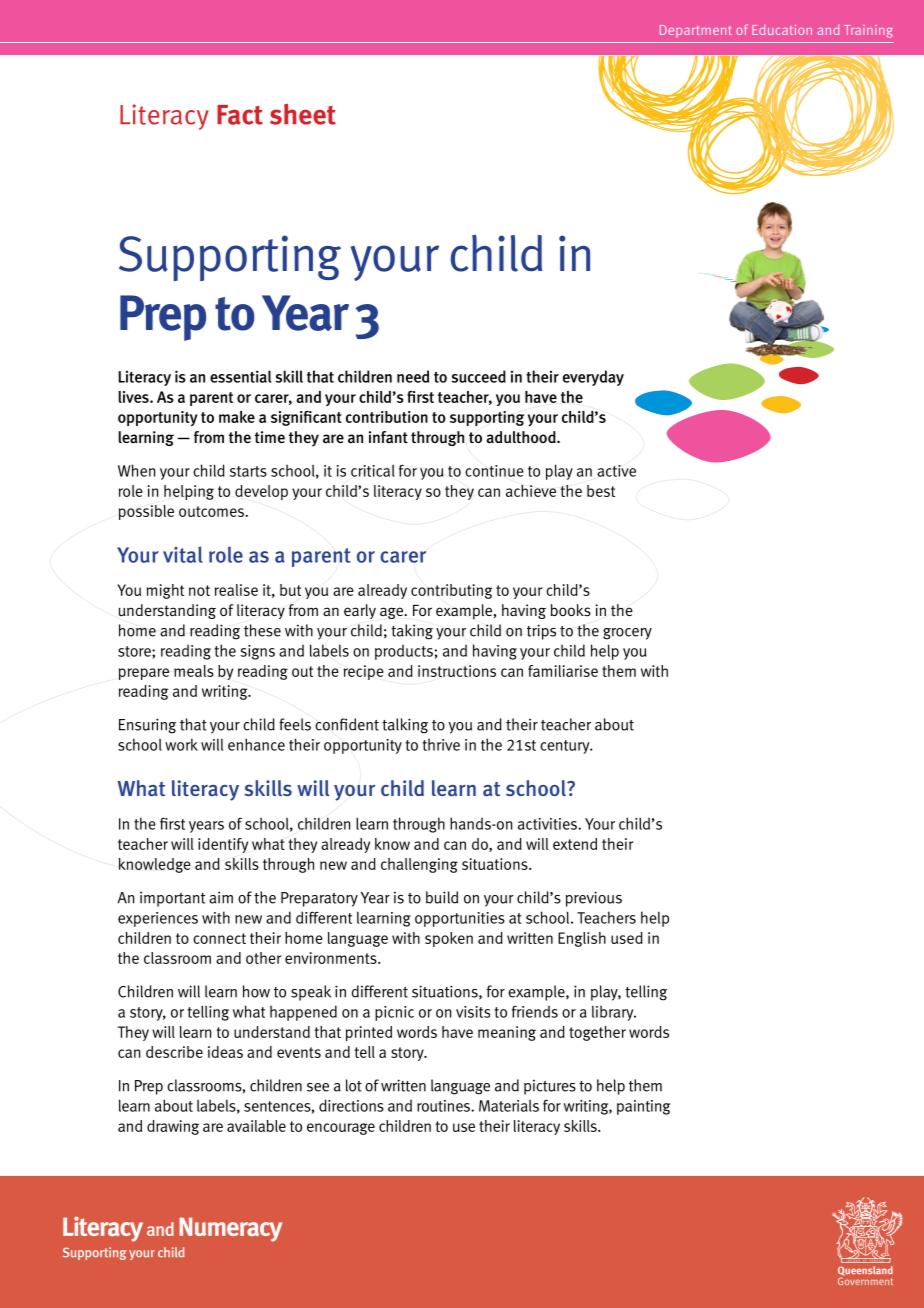 The image size is (924, 1308). I want to click on taking, so click(412, 632).
